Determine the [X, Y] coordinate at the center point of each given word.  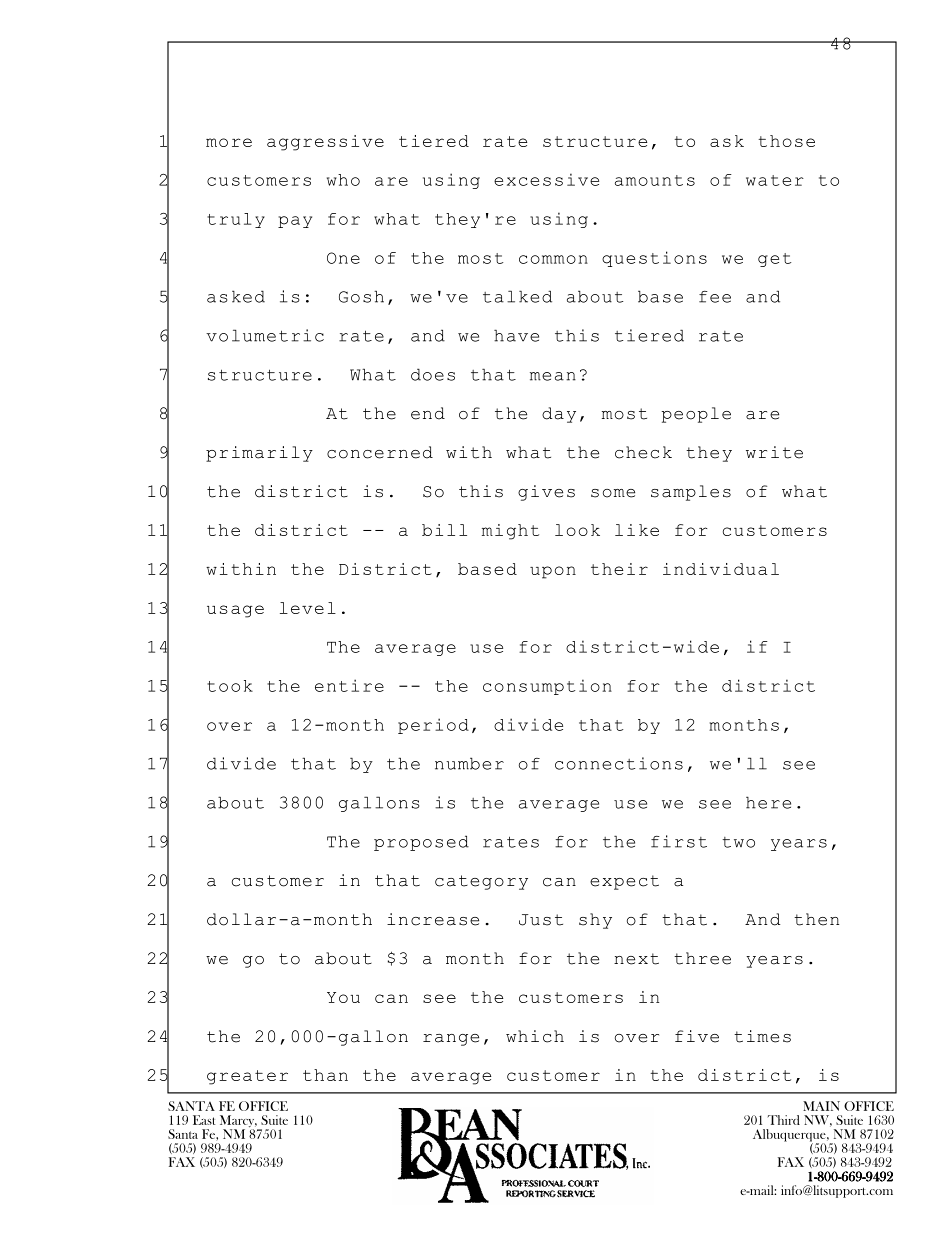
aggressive [325, 143]
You [343, 997]
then [816, 919]
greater [247, 1077]
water [775, 180]
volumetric [265, 335]
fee [715, 297]
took [230, 686]
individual [721, 569]
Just [541, 920]
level [308, 608]
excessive [546, 179]
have [516, 335]
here [768, 802]
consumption [547, 687]
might [510, 532]
